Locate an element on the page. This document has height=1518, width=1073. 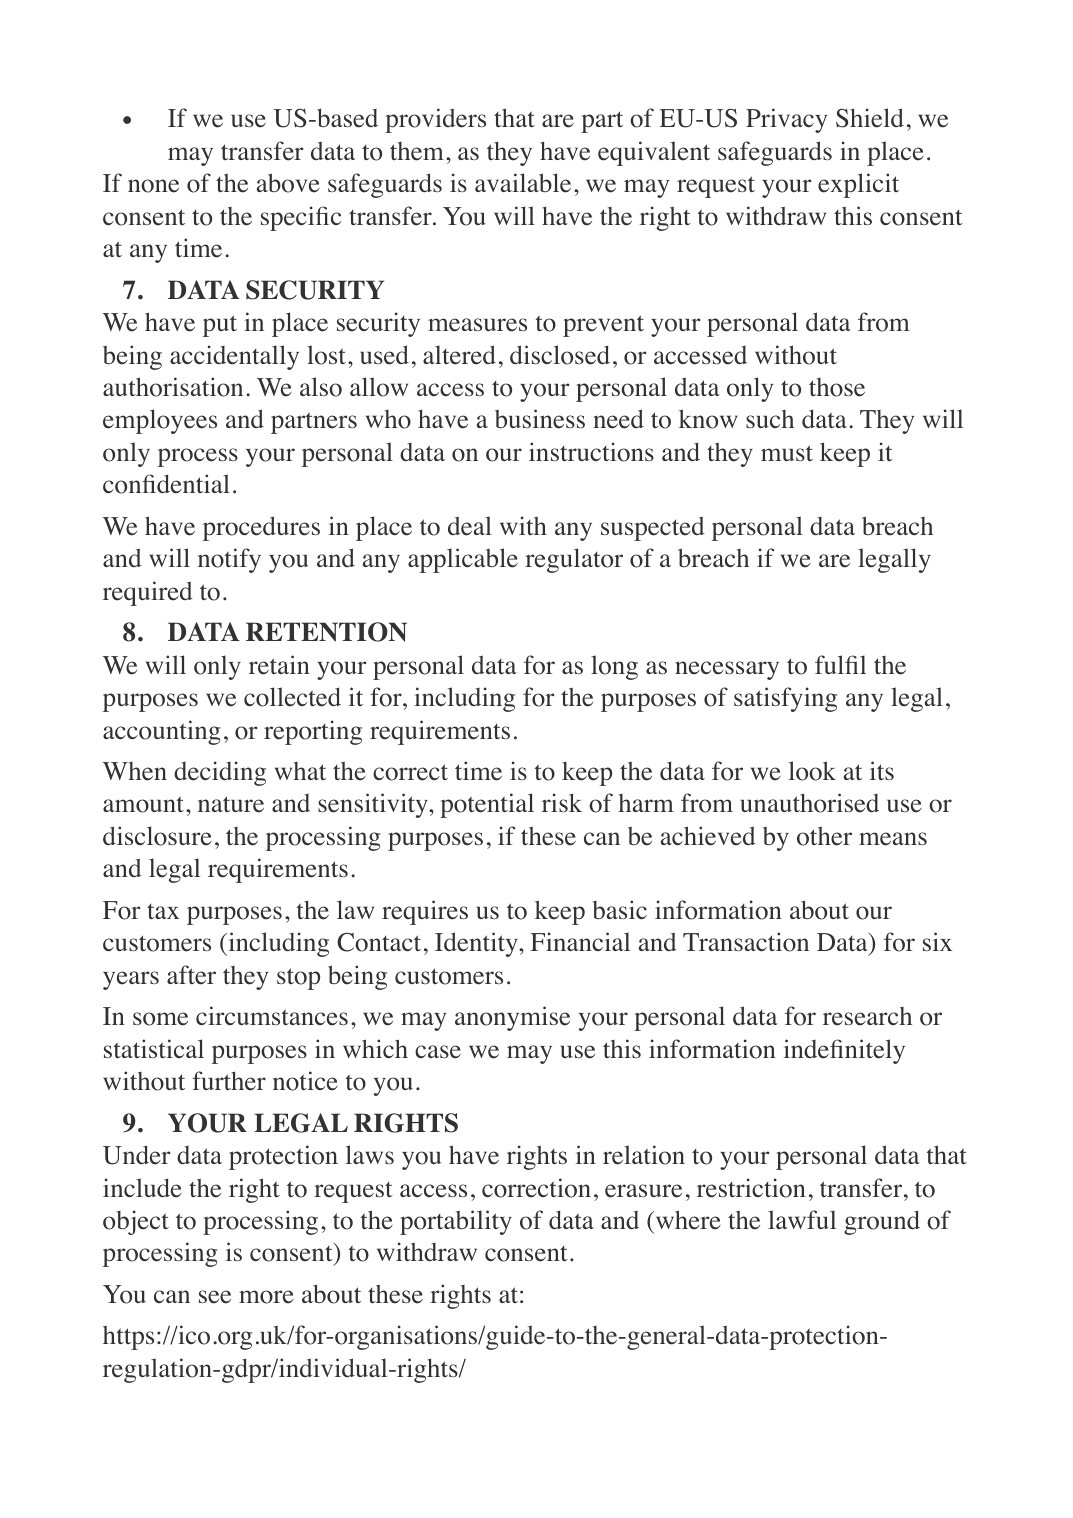
after is located at coordinates (191, 975).
